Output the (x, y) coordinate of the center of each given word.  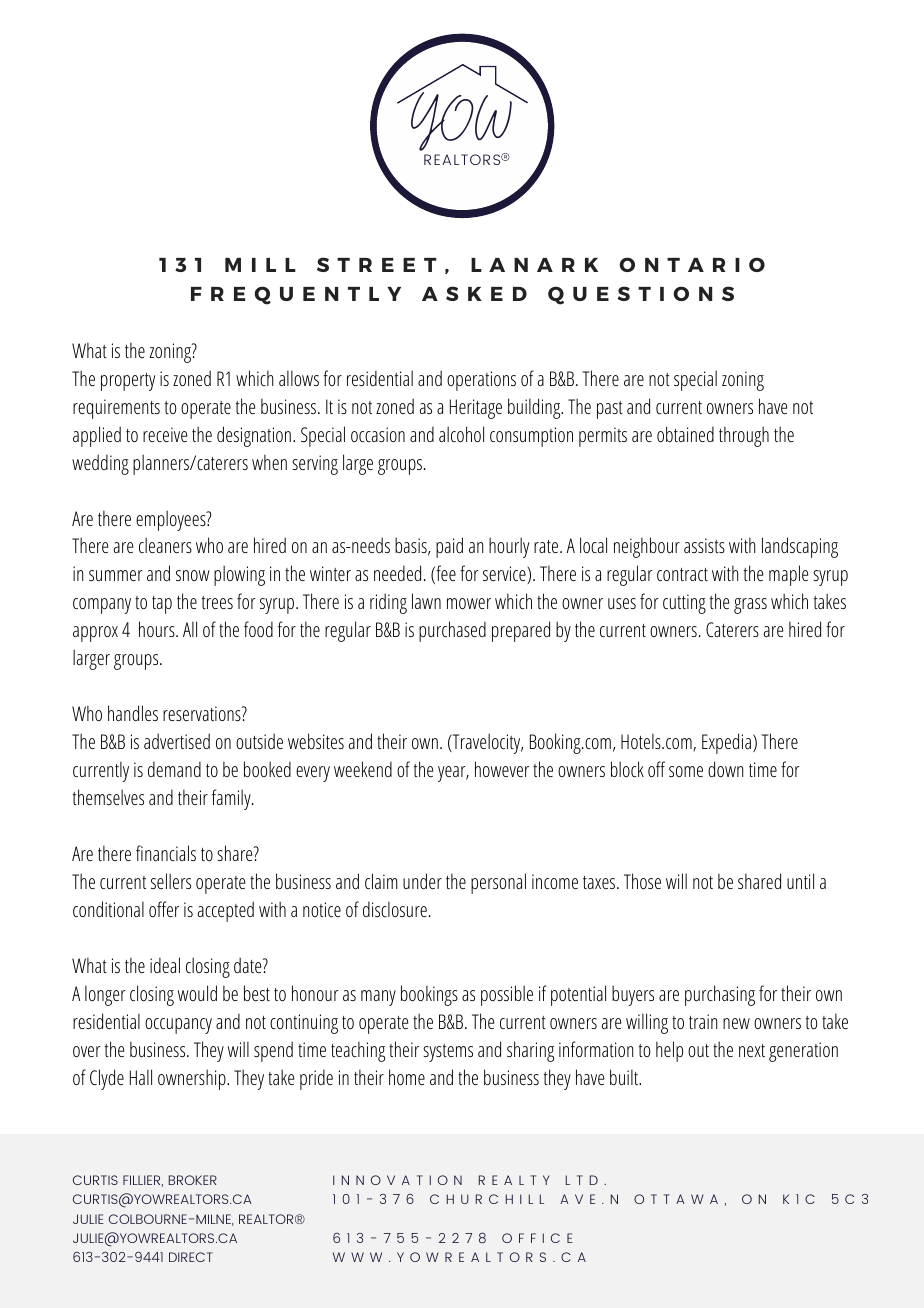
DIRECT (191, 1257)
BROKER (193, 1180)
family (232, 799)
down (725, 769)
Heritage (476, 409)
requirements (116, 409)
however (502, 769)
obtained (685, 434)
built (625, 1077)
